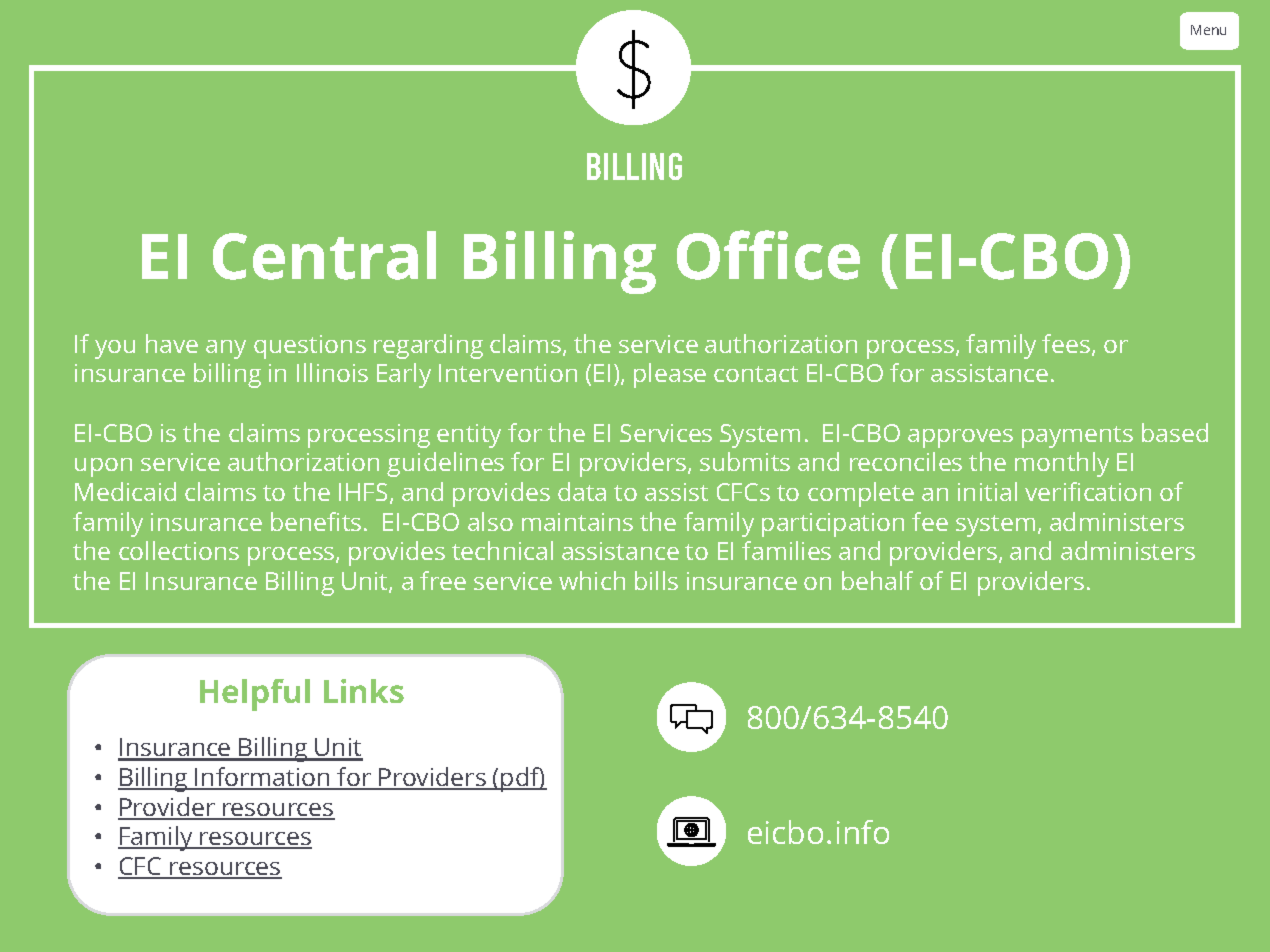 The width and height of the image is (1270, 952). What do you see at coordinates (877, 580) in the image?
I see `behalf` at bounding box center [877, 580].
